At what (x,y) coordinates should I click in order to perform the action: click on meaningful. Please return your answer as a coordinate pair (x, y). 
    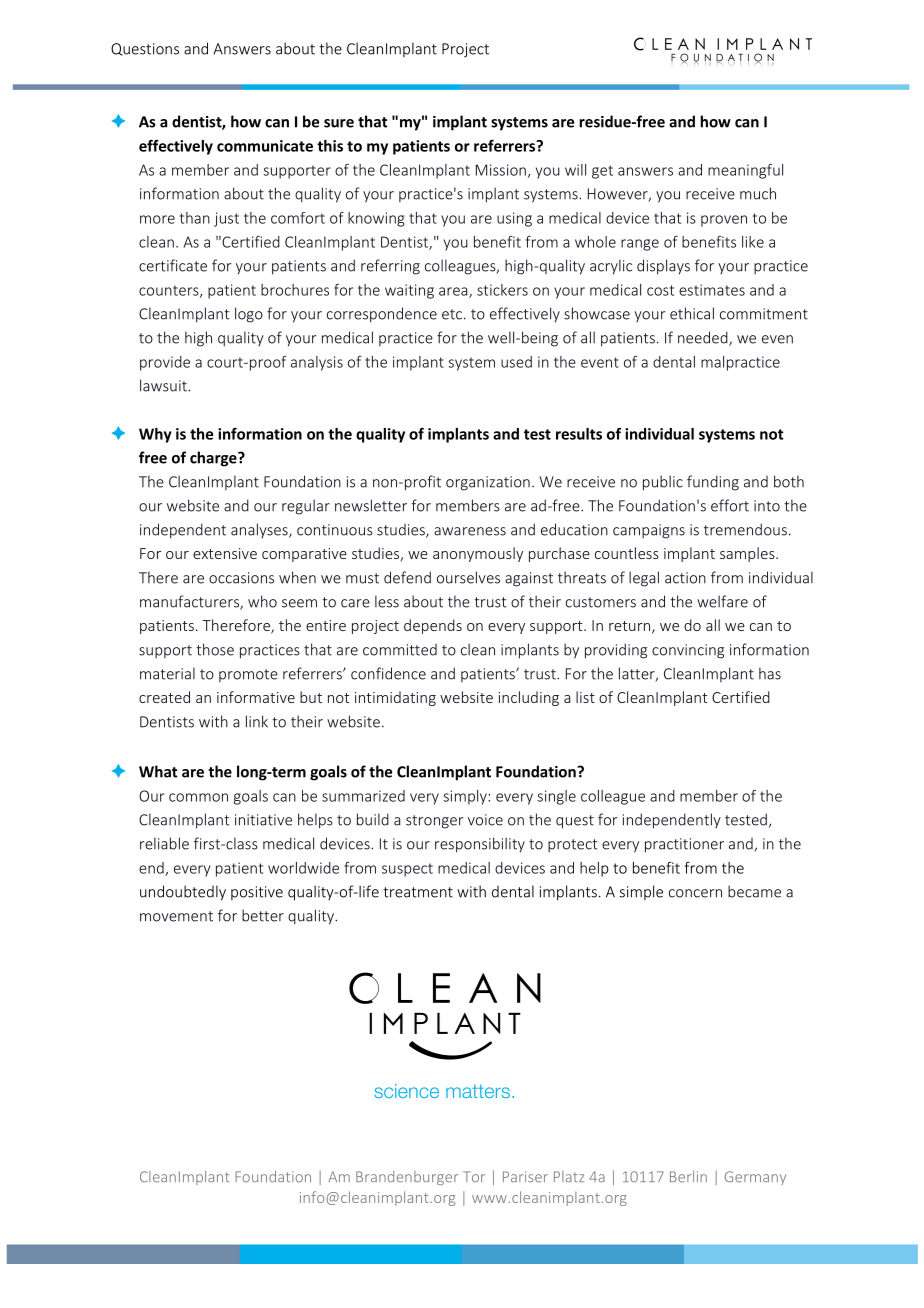
    Looking at the image, I should click on (745, 171).
